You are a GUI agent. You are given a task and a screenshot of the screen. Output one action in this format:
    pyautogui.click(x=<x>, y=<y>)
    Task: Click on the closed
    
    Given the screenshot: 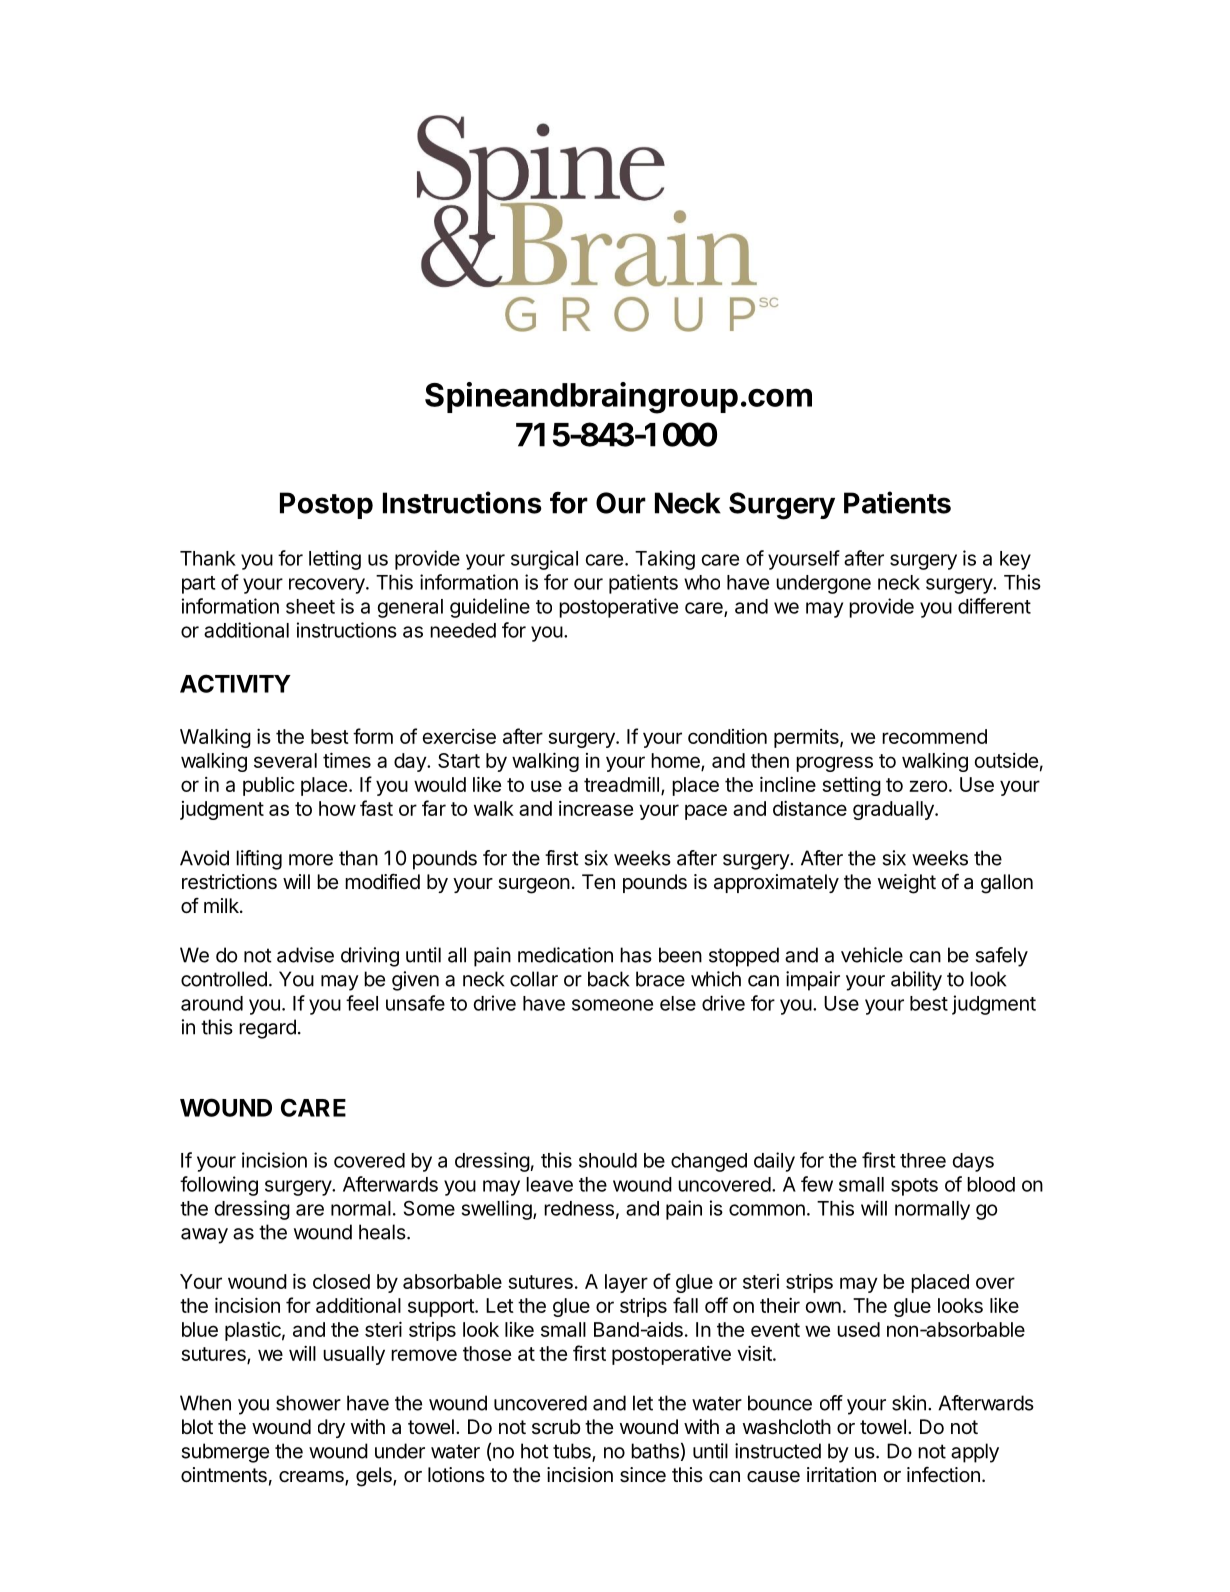 What is the action you would take?
    pyautogui.click(x=341, y=1281)
